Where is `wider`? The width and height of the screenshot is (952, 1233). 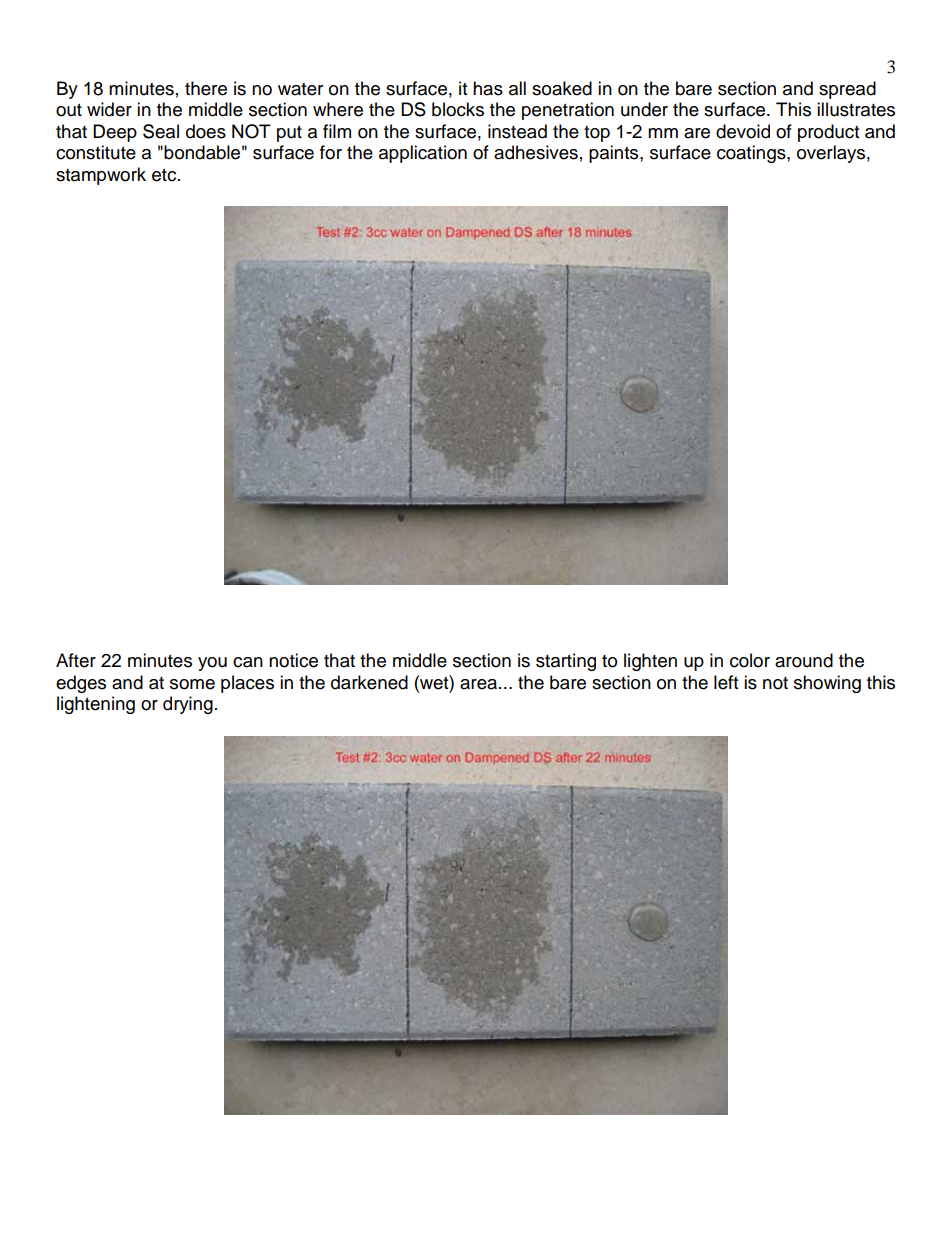
wider is located at coordinates (109, 109).
